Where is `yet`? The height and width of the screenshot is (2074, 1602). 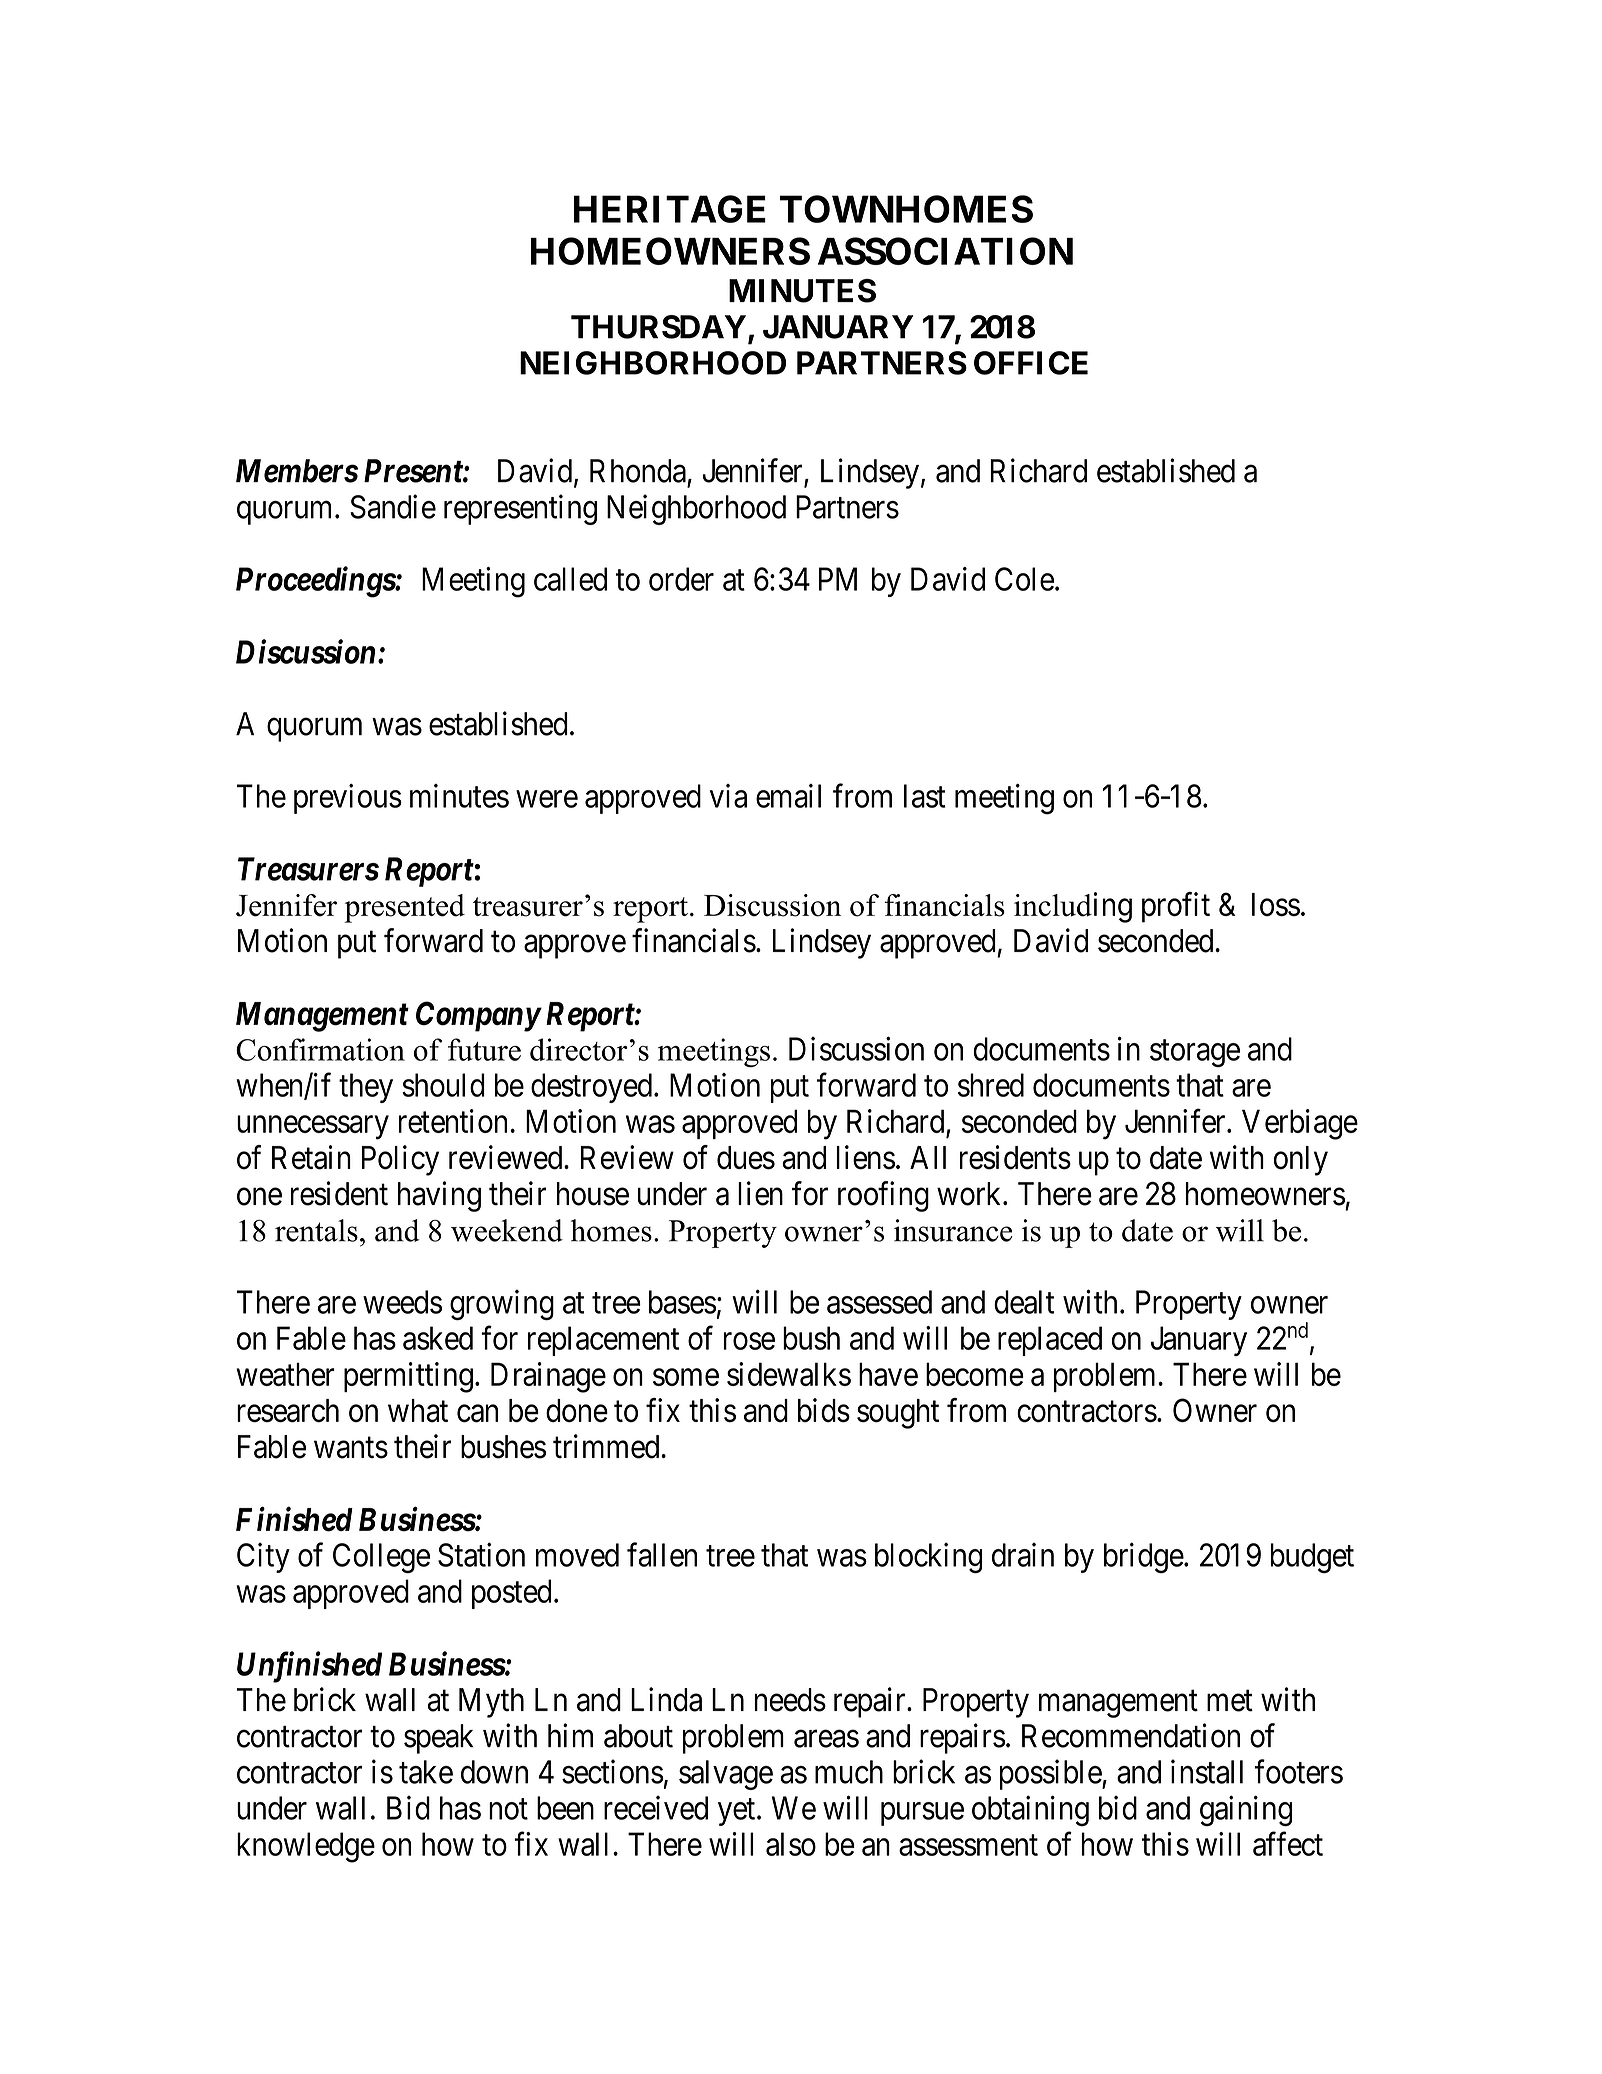
yet is located at coordinates (738, 1812).
